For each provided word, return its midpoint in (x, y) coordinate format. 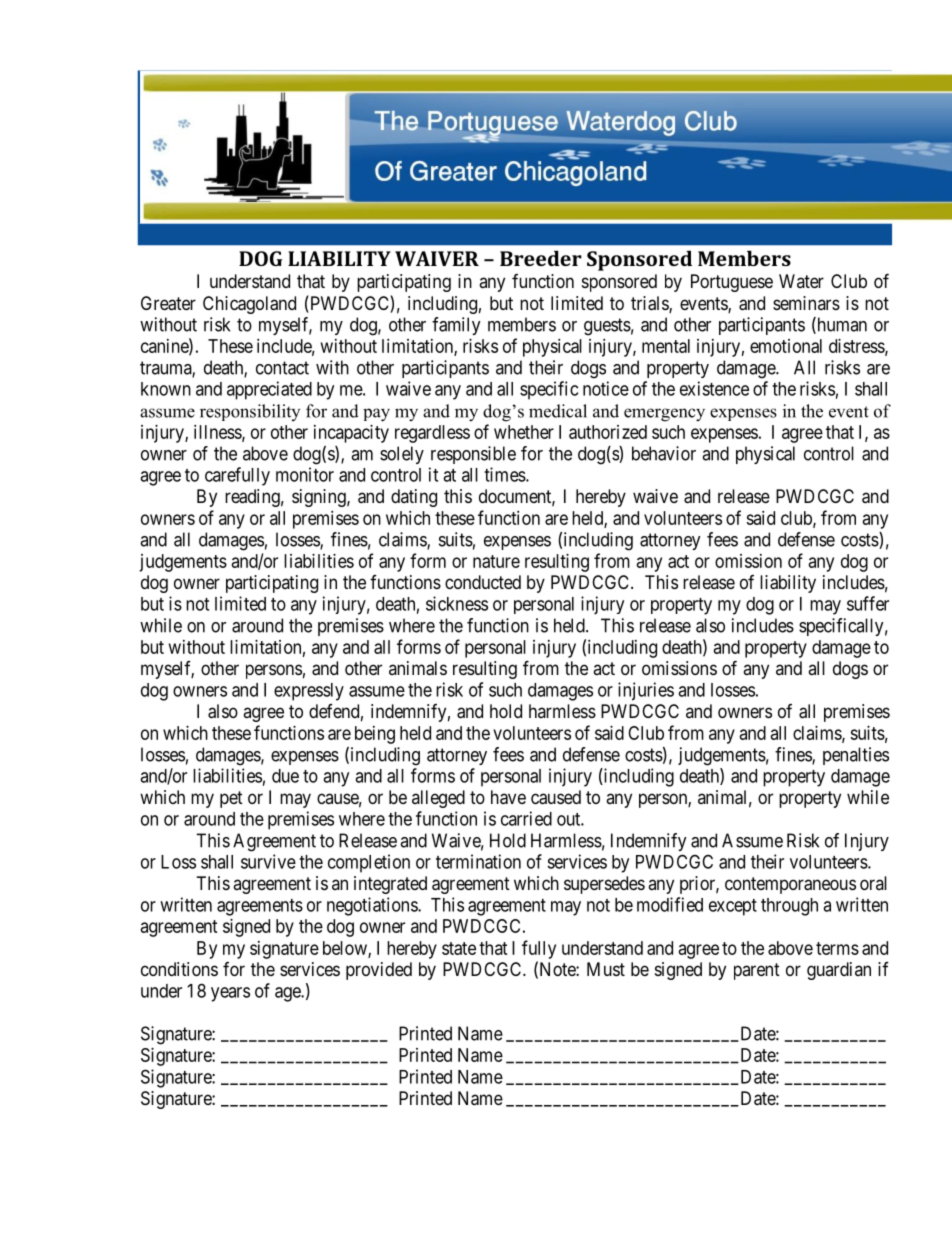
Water (801, 281)
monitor (305, 474)
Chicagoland (249, 305)
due (285, 776)
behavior (664, 453)
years (230, 994)
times (505, 474)
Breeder (541, 258)
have (508, 797)
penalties (856, 756)
